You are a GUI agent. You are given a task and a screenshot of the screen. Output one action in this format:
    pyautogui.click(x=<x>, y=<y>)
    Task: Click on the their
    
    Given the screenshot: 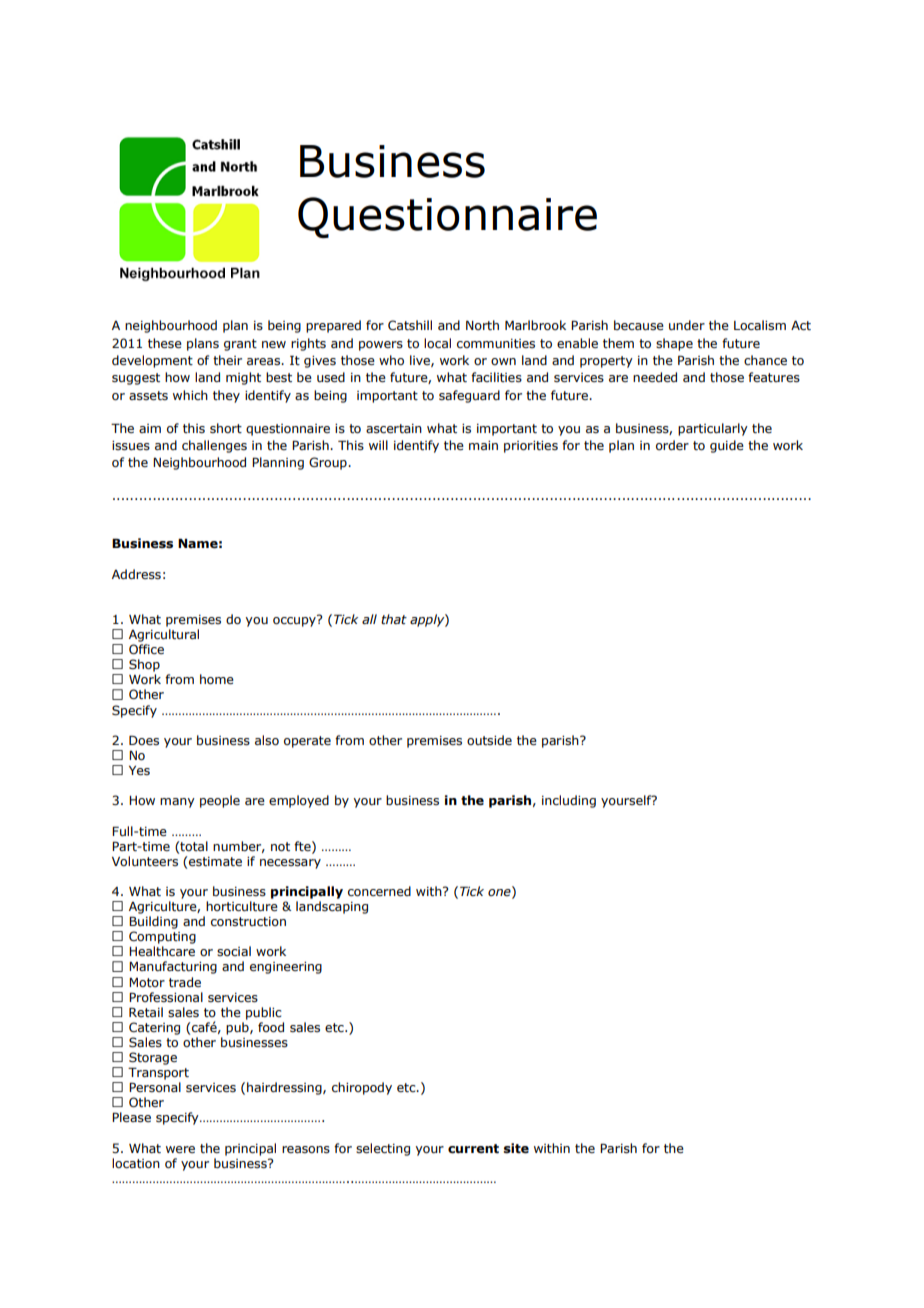 What is the action you would take?
    pyautogui.click(x=227, y=360)
